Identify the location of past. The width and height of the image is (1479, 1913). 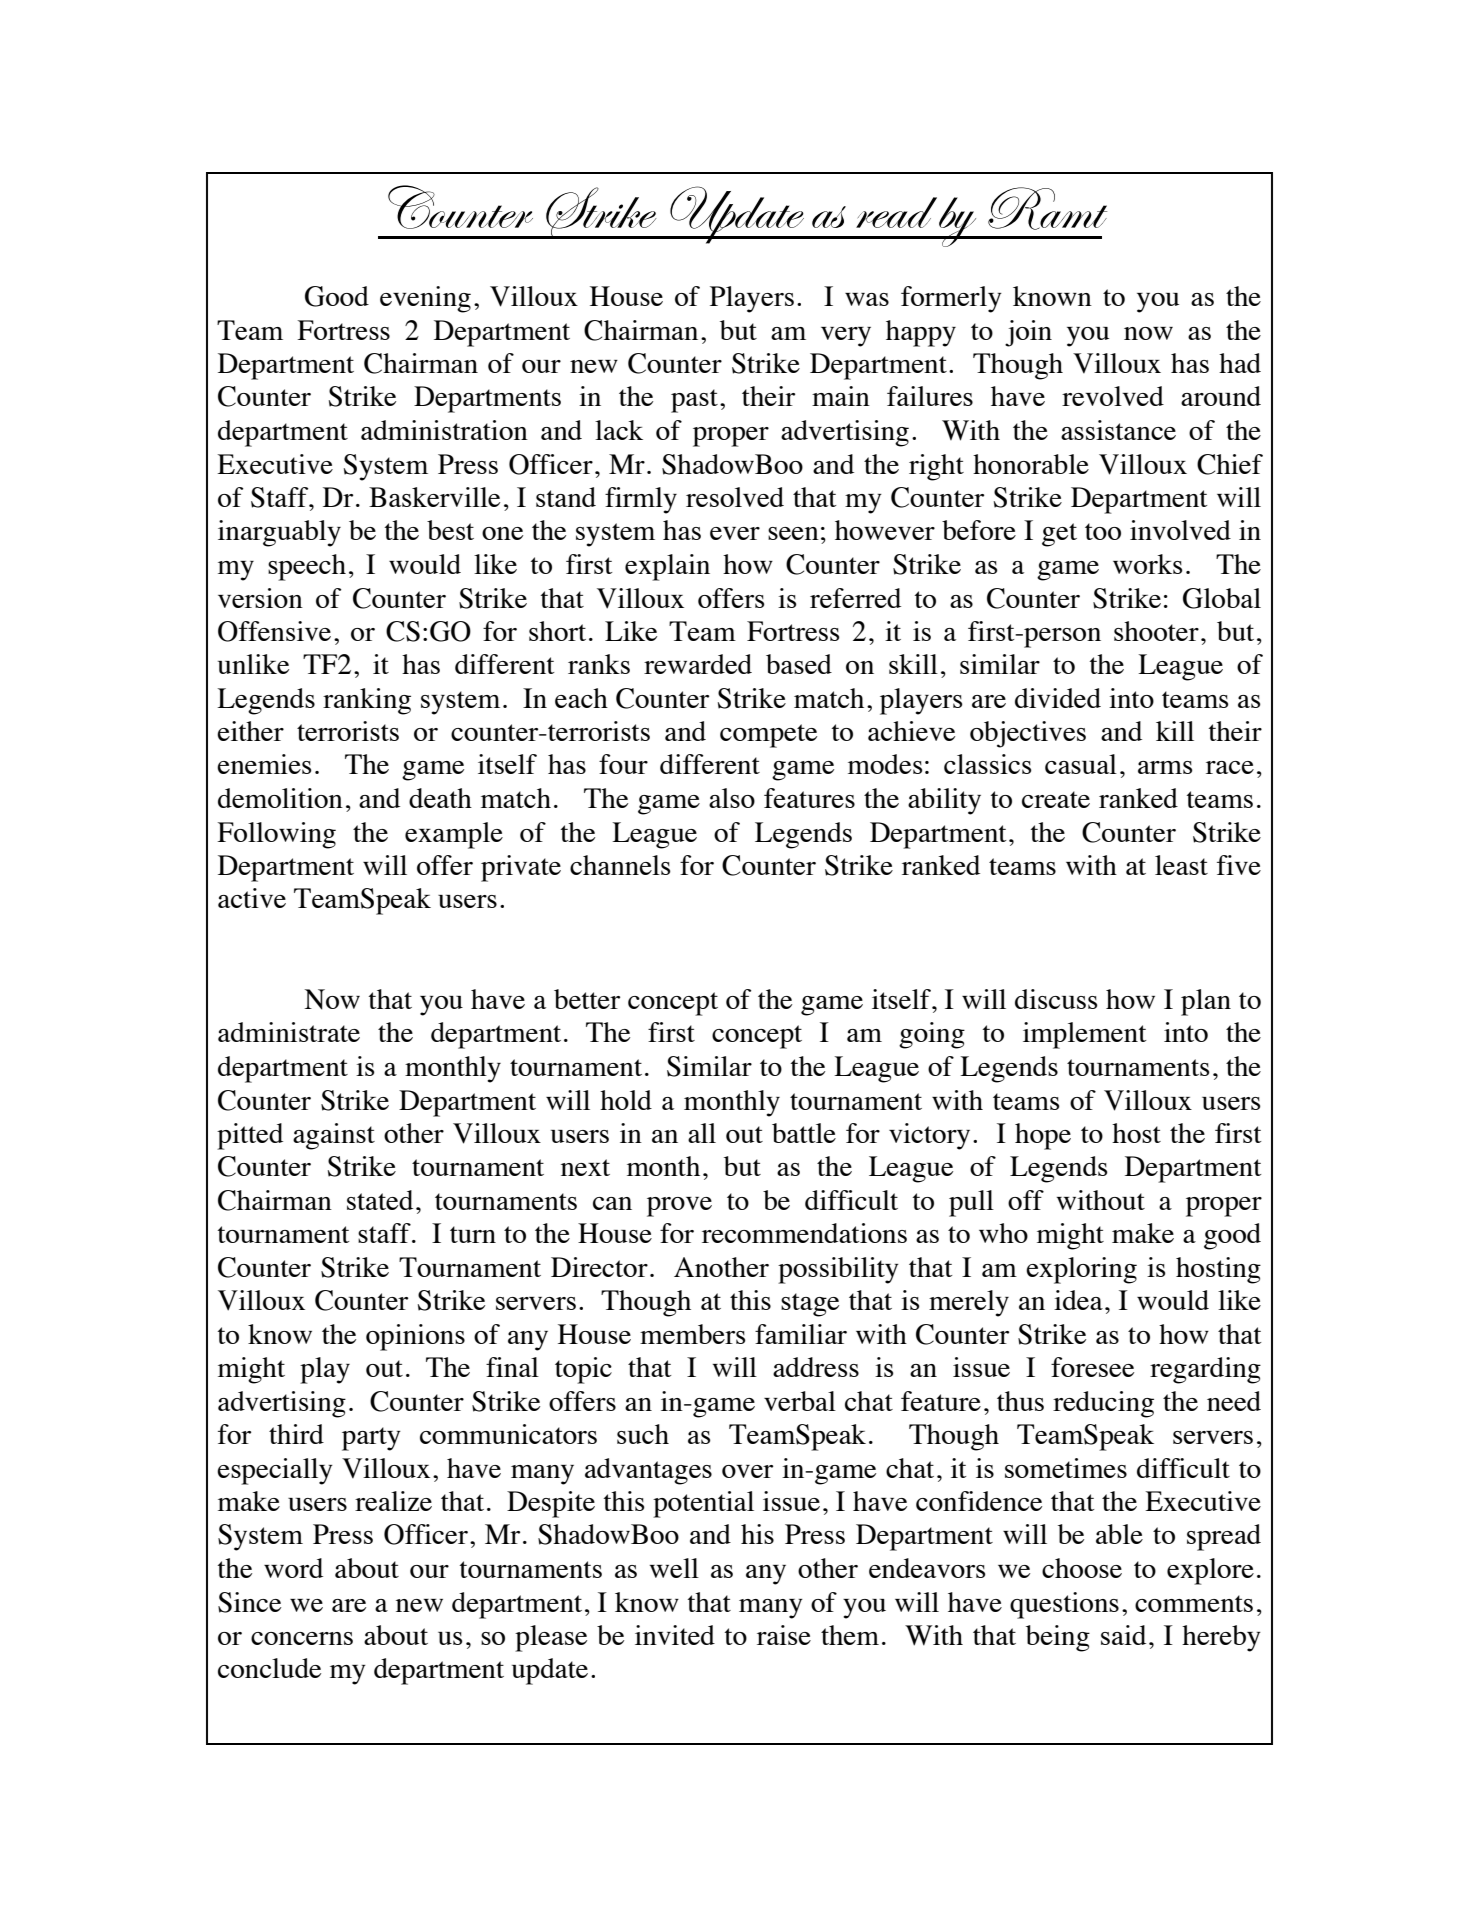
(694, 401).
